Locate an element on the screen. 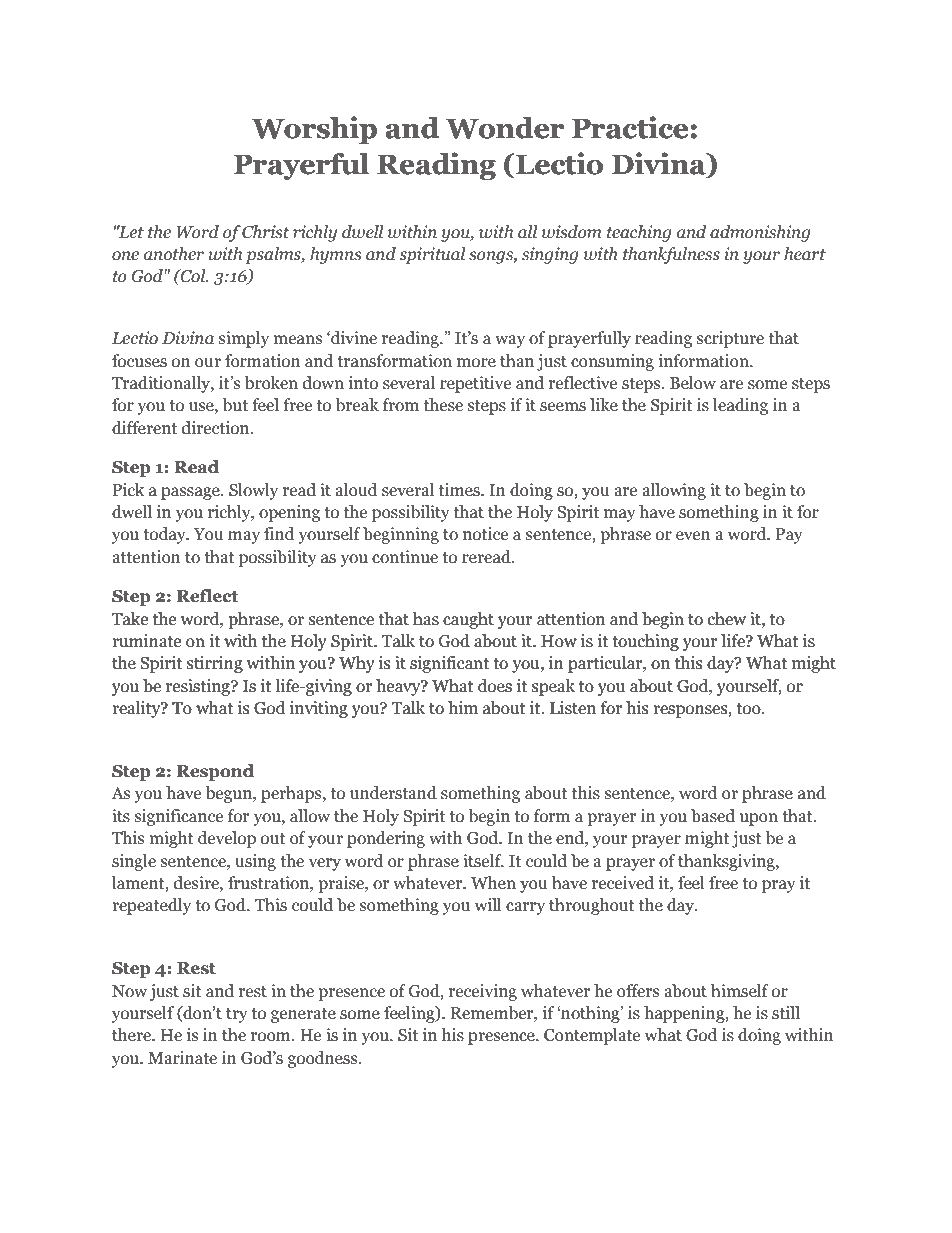 This screenshot has height=1233, width=952. try is located at coordinates (237, 1015).
